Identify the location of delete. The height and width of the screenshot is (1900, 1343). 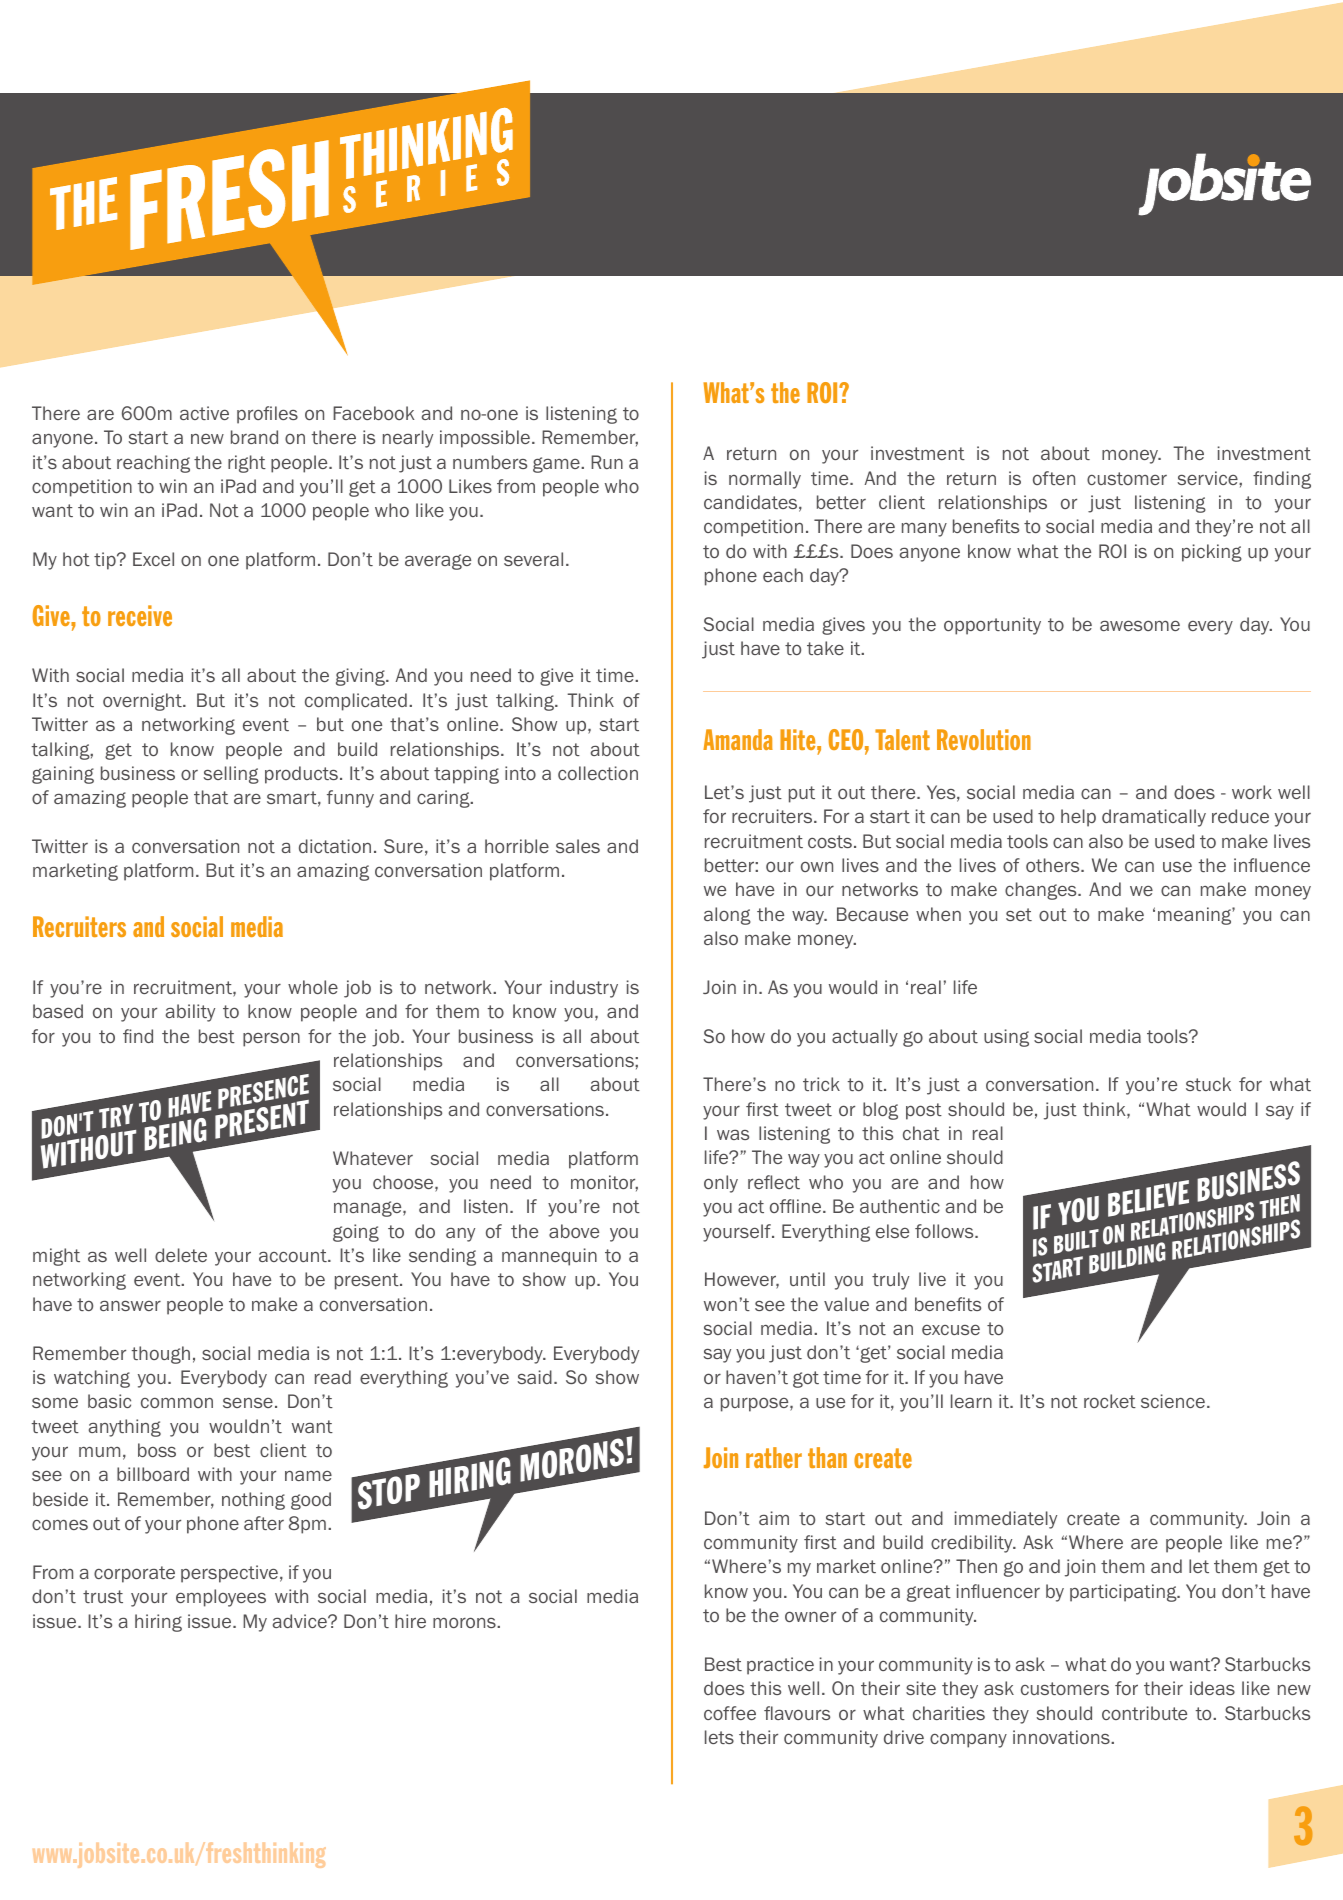
(181, 1255).
